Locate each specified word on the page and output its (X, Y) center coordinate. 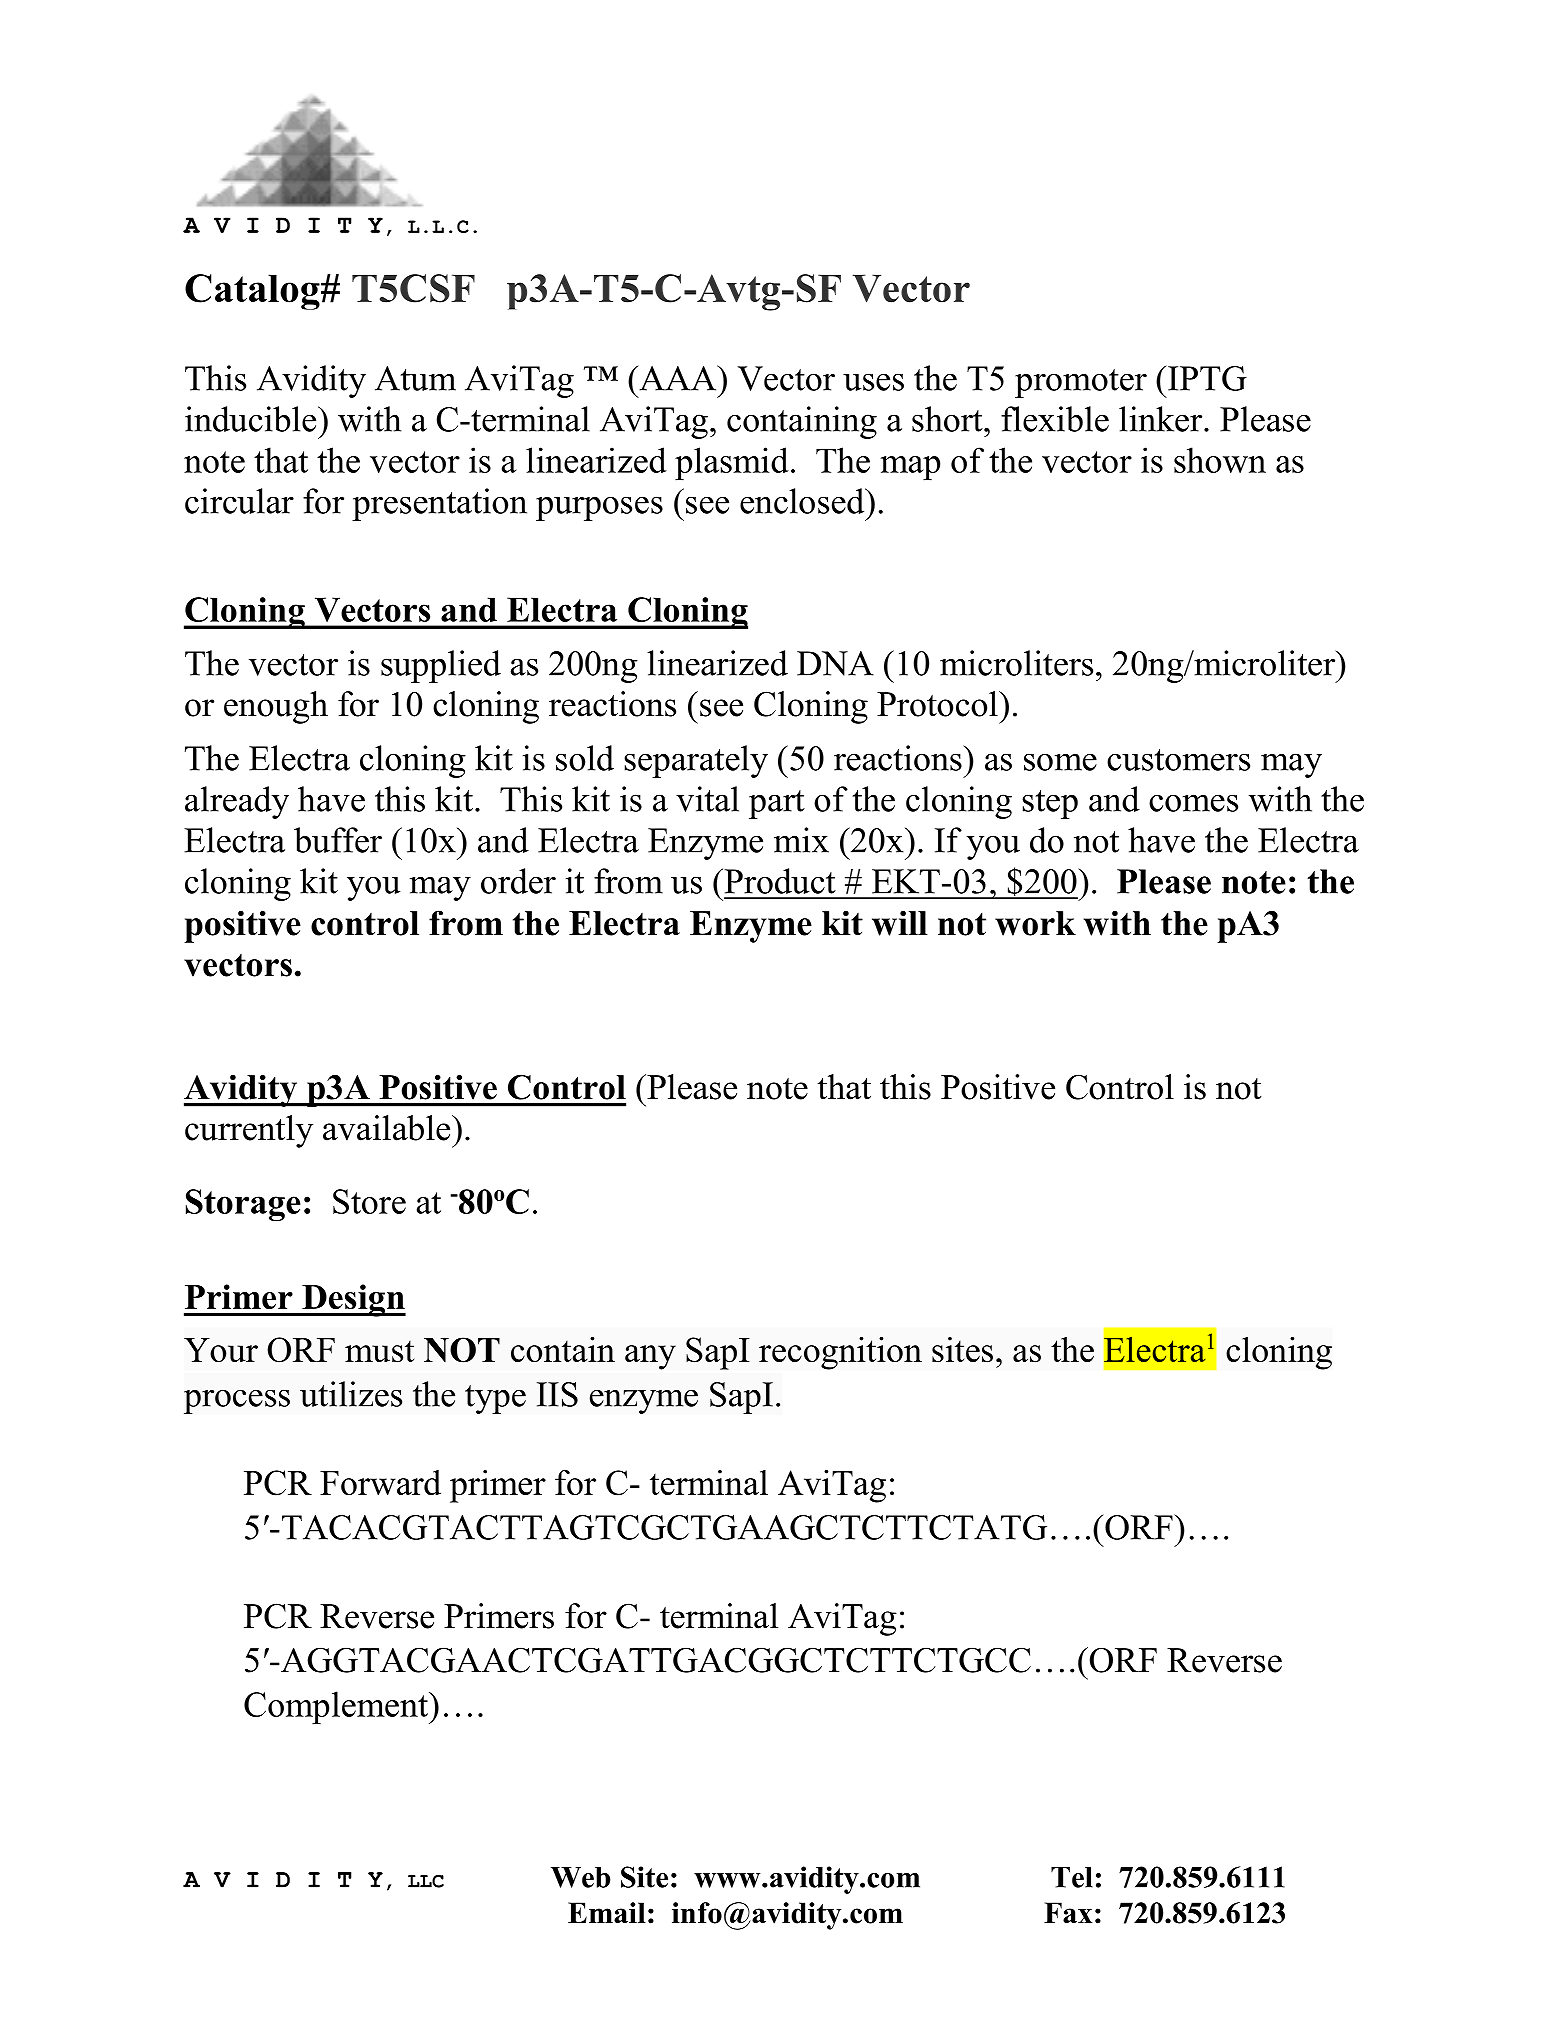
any (650, 1357)
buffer (338, 840)
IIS (557, 1394)
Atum (415, 378)
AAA (678, 378)
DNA (835, 663)
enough (276, 707)
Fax (1068, 1912)
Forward (380, 1483)
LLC (426, 1881)
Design (353, 1300)
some (1060, 762)
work (1035, 923)
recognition (840, 1353)
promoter (1081, 383)
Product (779, 881)
